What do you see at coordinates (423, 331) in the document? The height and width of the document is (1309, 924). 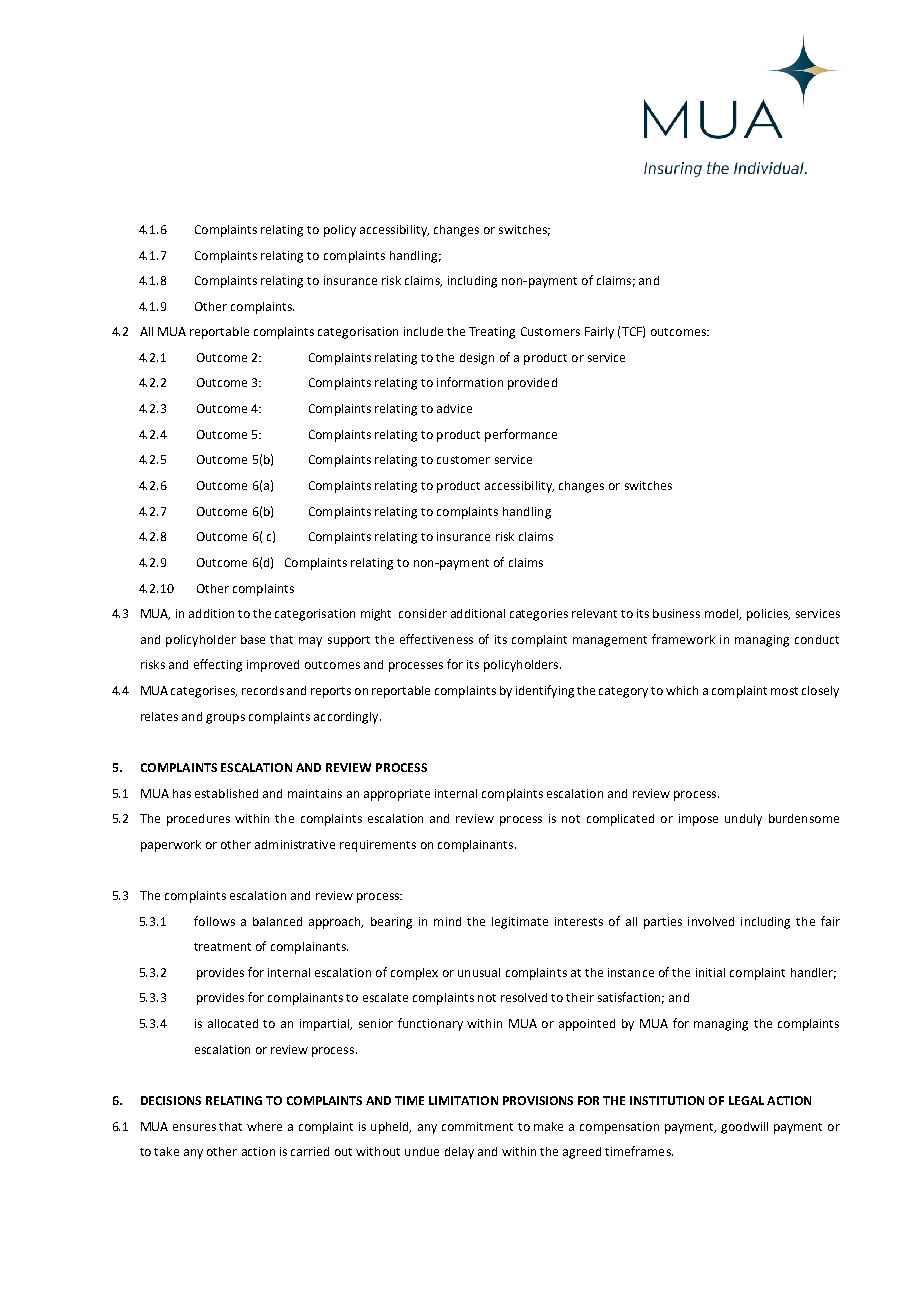 I see `include` at bounding box center [423, 331].
